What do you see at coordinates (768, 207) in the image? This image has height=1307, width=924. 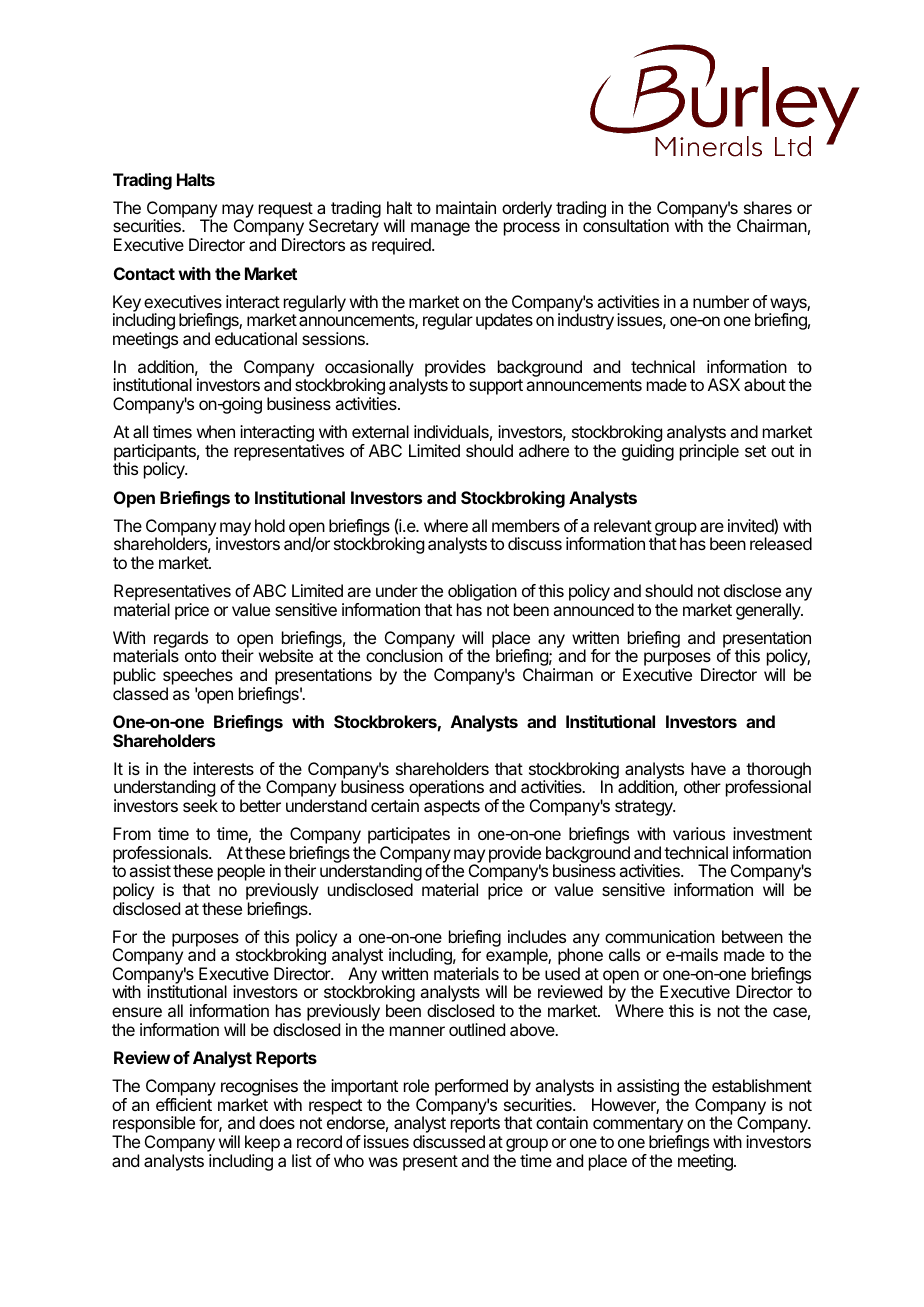 I see `shares` at bounding box center [768, 207].
